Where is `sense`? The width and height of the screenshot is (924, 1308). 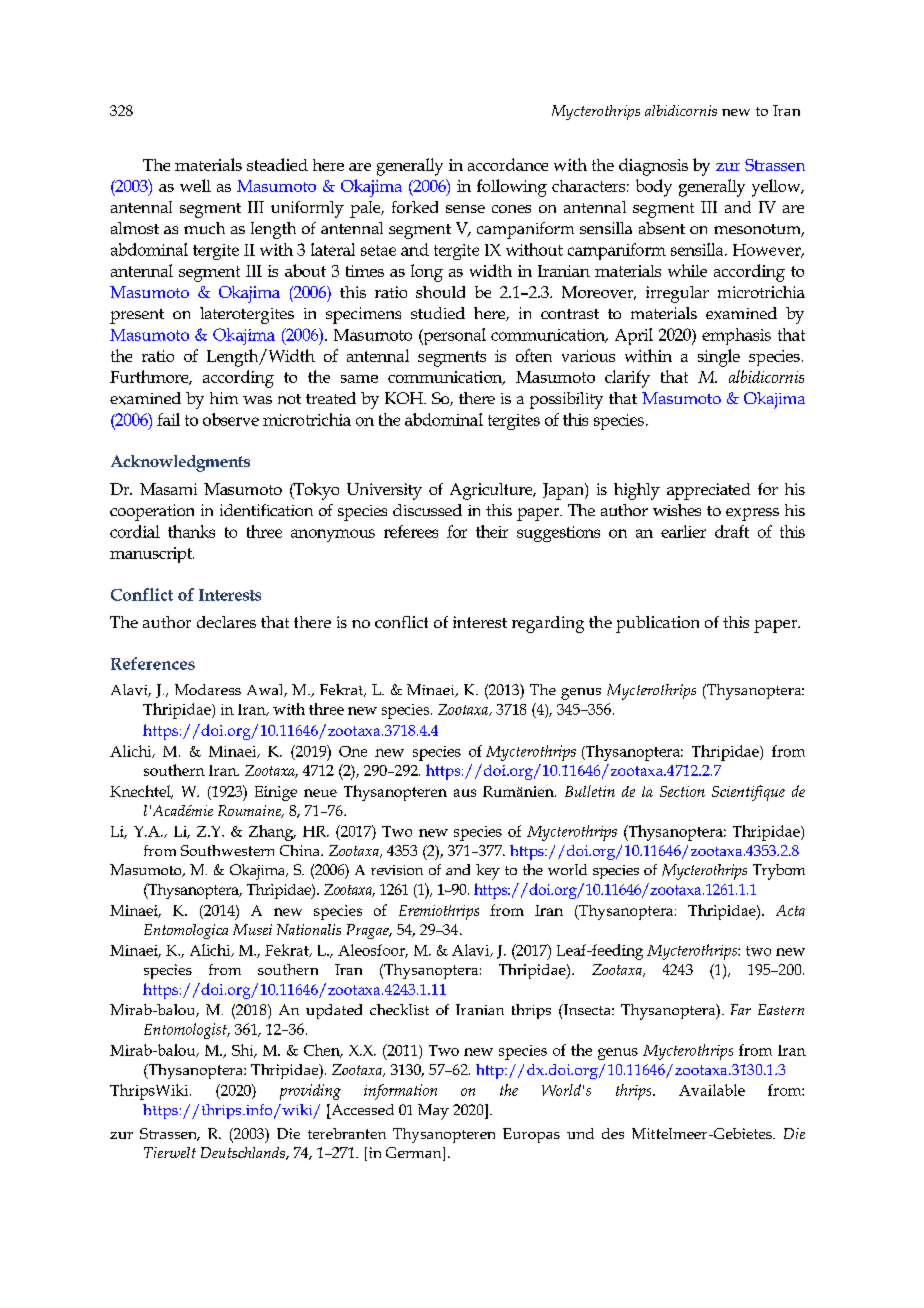 sense is located at coordinates (465, 209).
